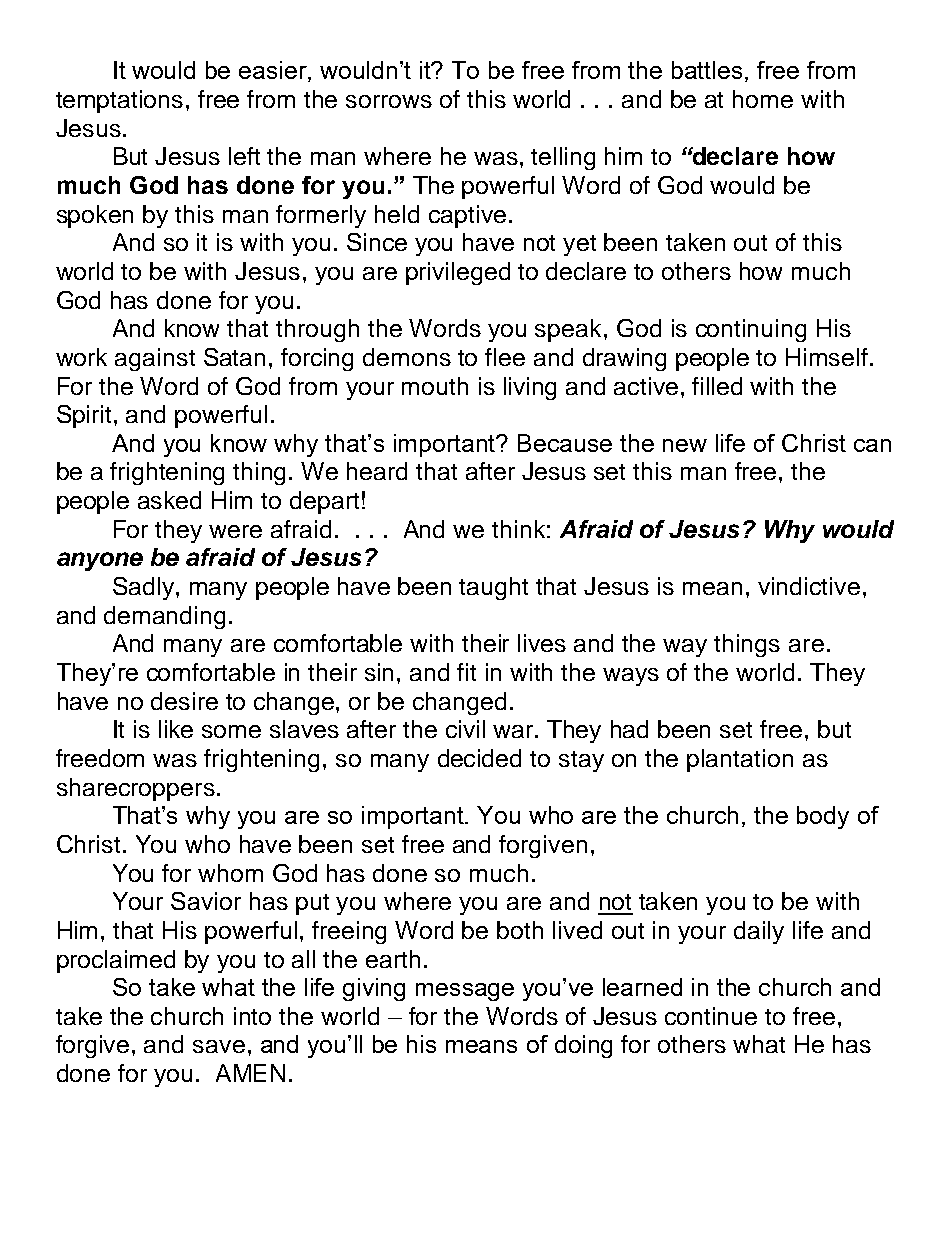 The width and height of the screenshot is (952, 1233). I want to click on save, so click(219, 1046).
